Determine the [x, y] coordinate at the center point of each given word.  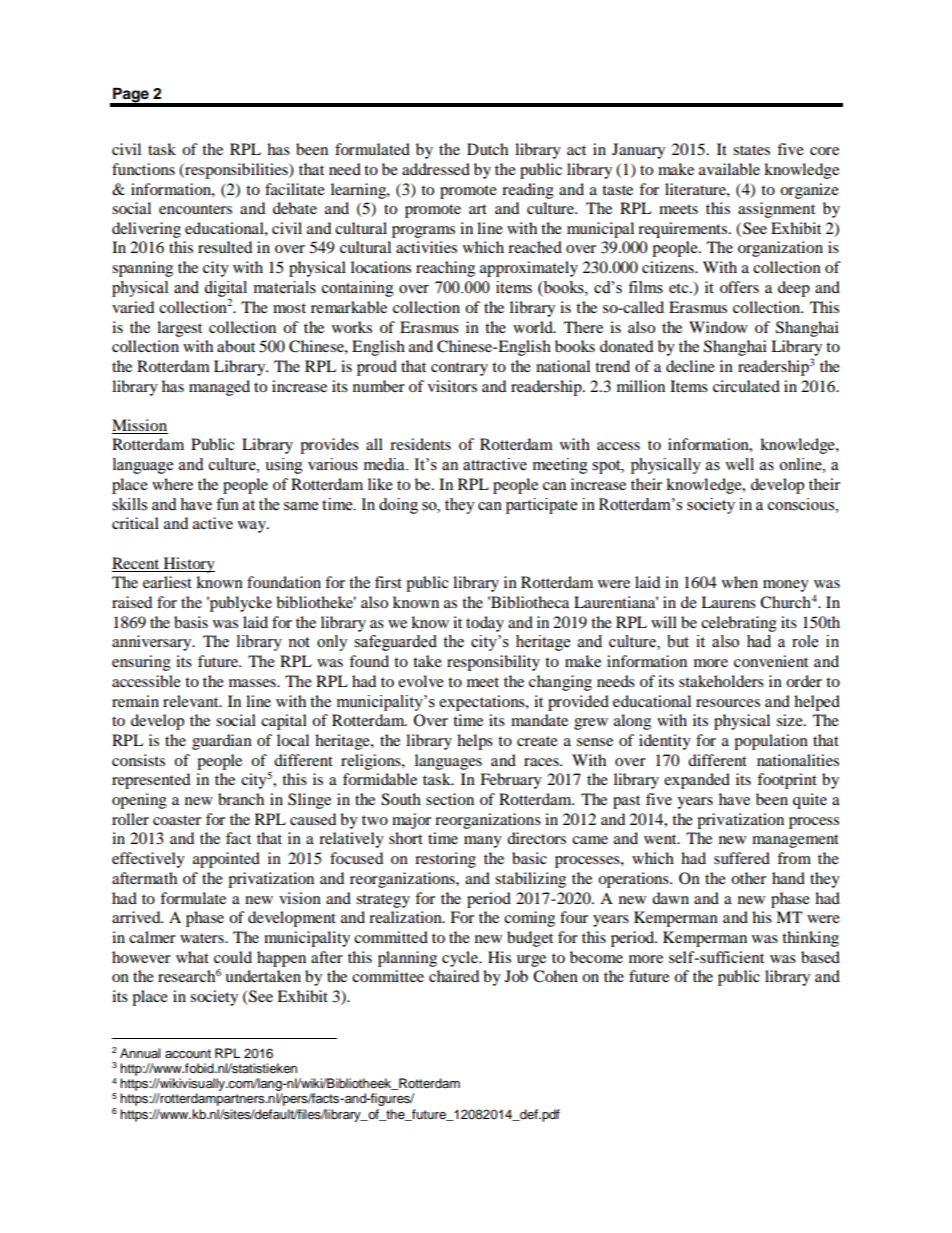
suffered [742, 858]
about [236, 346]
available [729, 169]
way [253, 527]
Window [718, 327]
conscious [802, 504]
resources [728, 703]
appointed [226, 860]
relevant [192, 701]
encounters [195, 209]
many [483, 842]
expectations [483, 703]
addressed [436, 169]
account [188, 1054]
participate [541, 506]
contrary [459, 369]
